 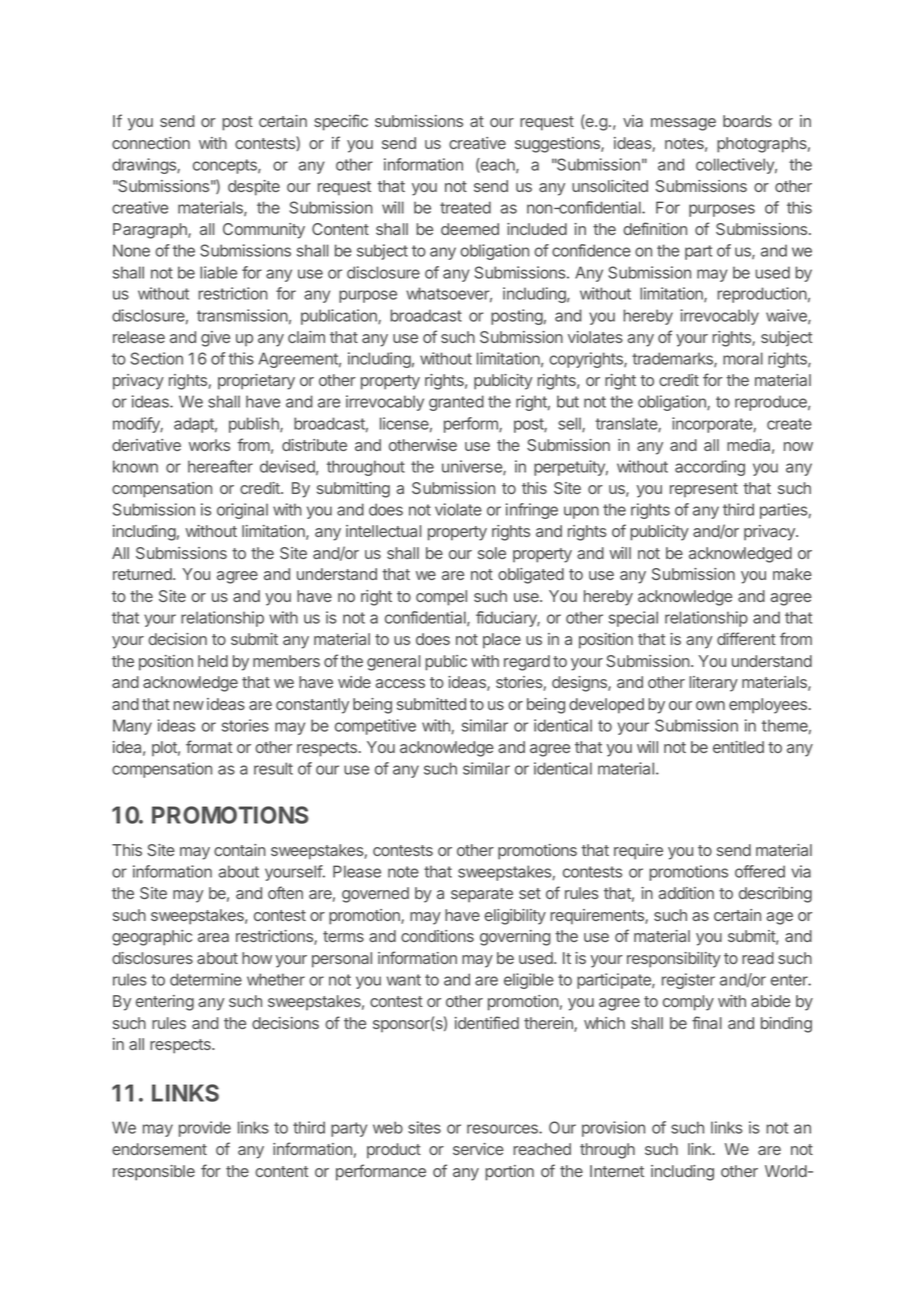 I want to click on contain, so click(x=240, y=850).
